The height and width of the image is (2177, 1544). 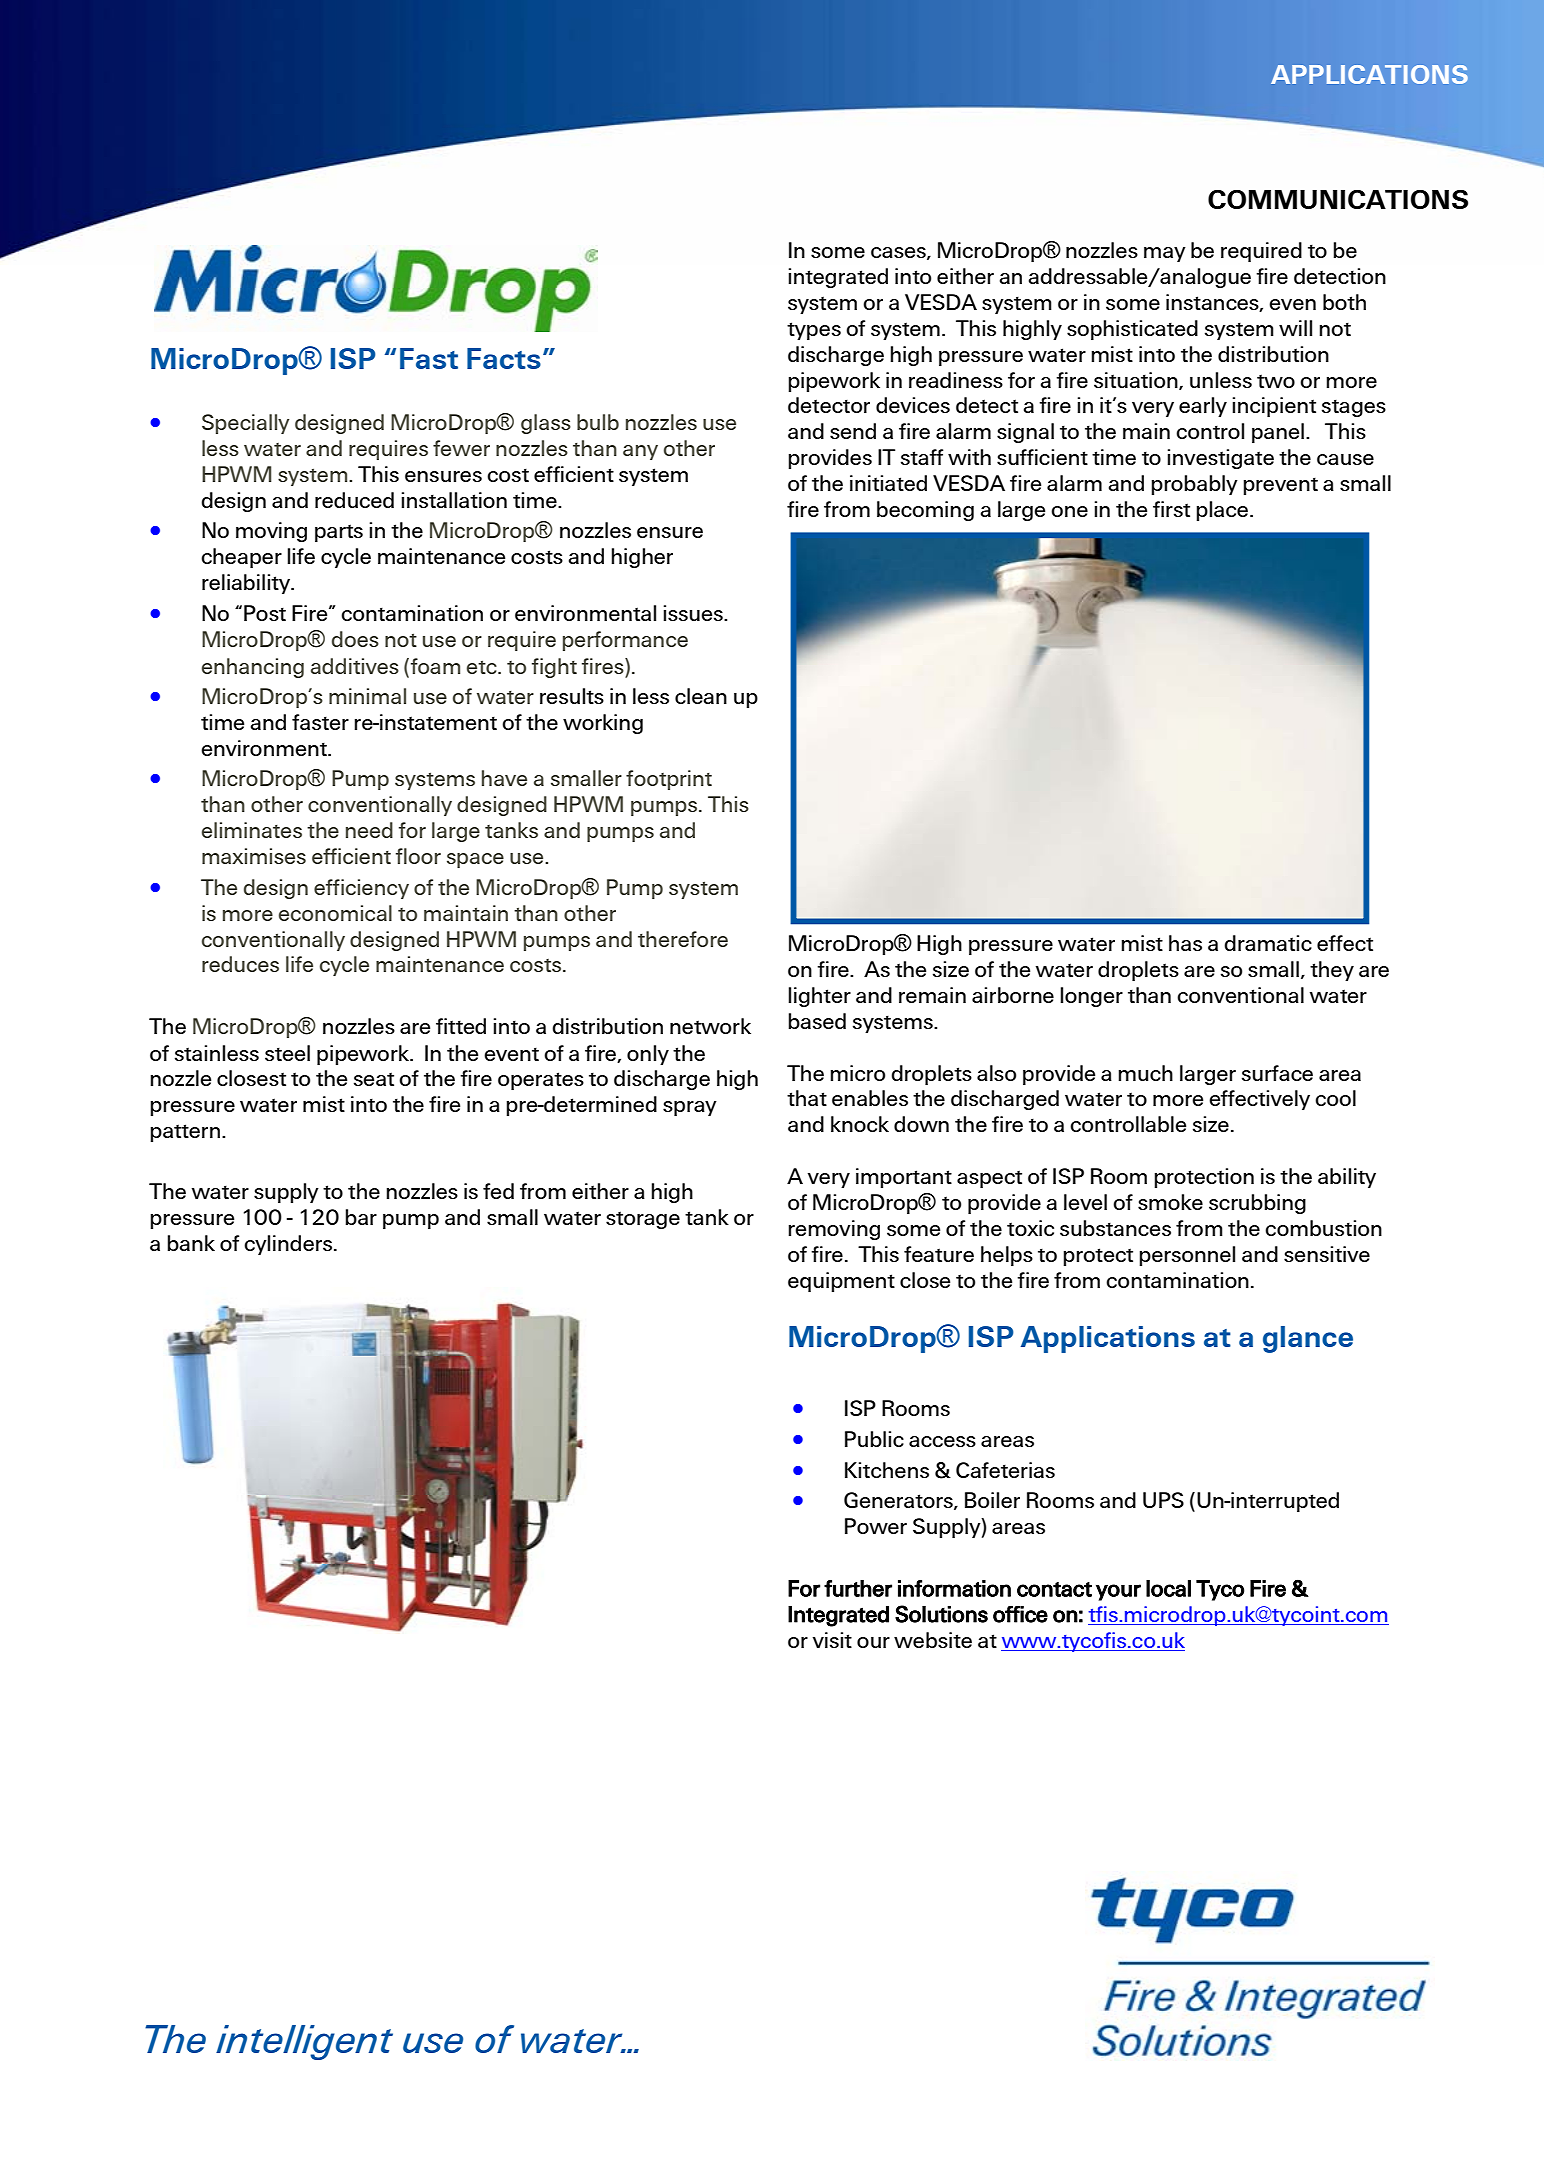 What do you see at coordinates (355, 666) in the image?
I see `additives` at bounding box center [355, 666].
